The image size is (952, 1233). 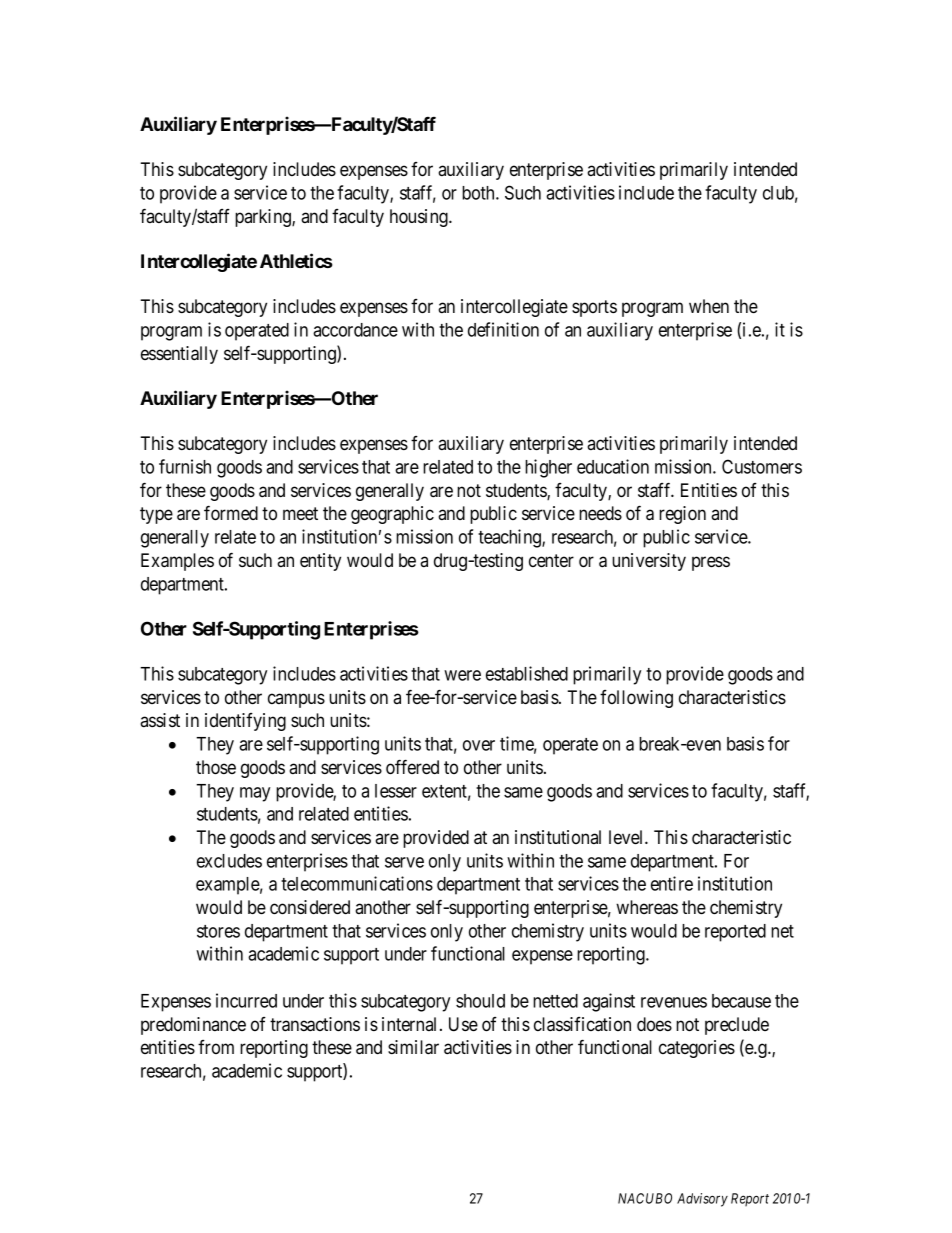 I want to click on identifying, so click(x=245, y=722).
